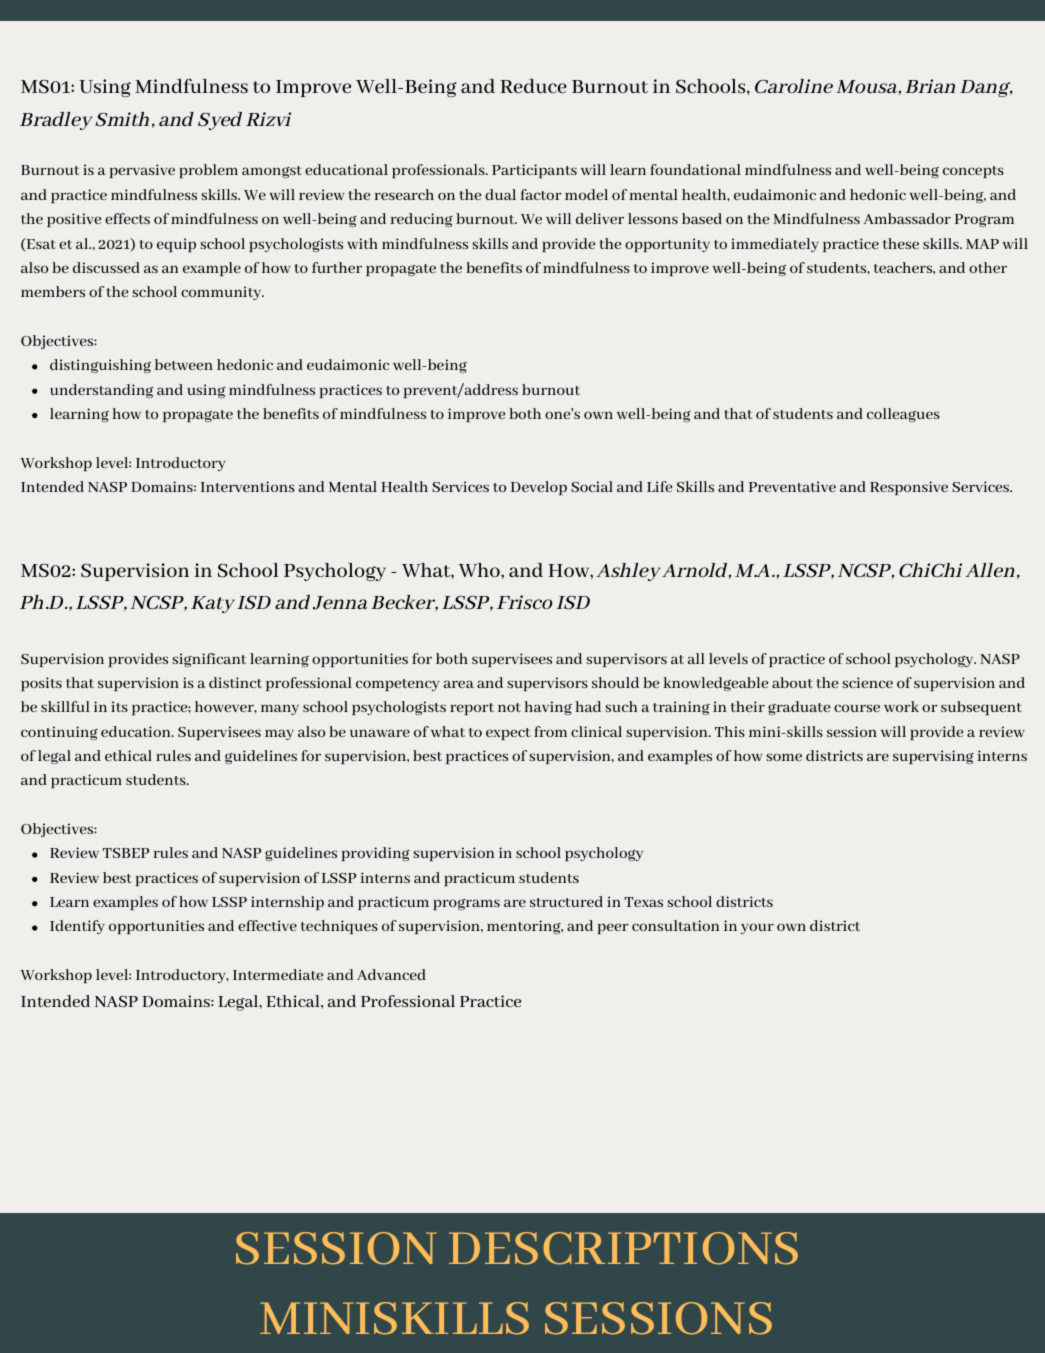 Image resolution: width=1045 pixels, height=1353 pixels. I want to click on supervising, so click(933, 757).
